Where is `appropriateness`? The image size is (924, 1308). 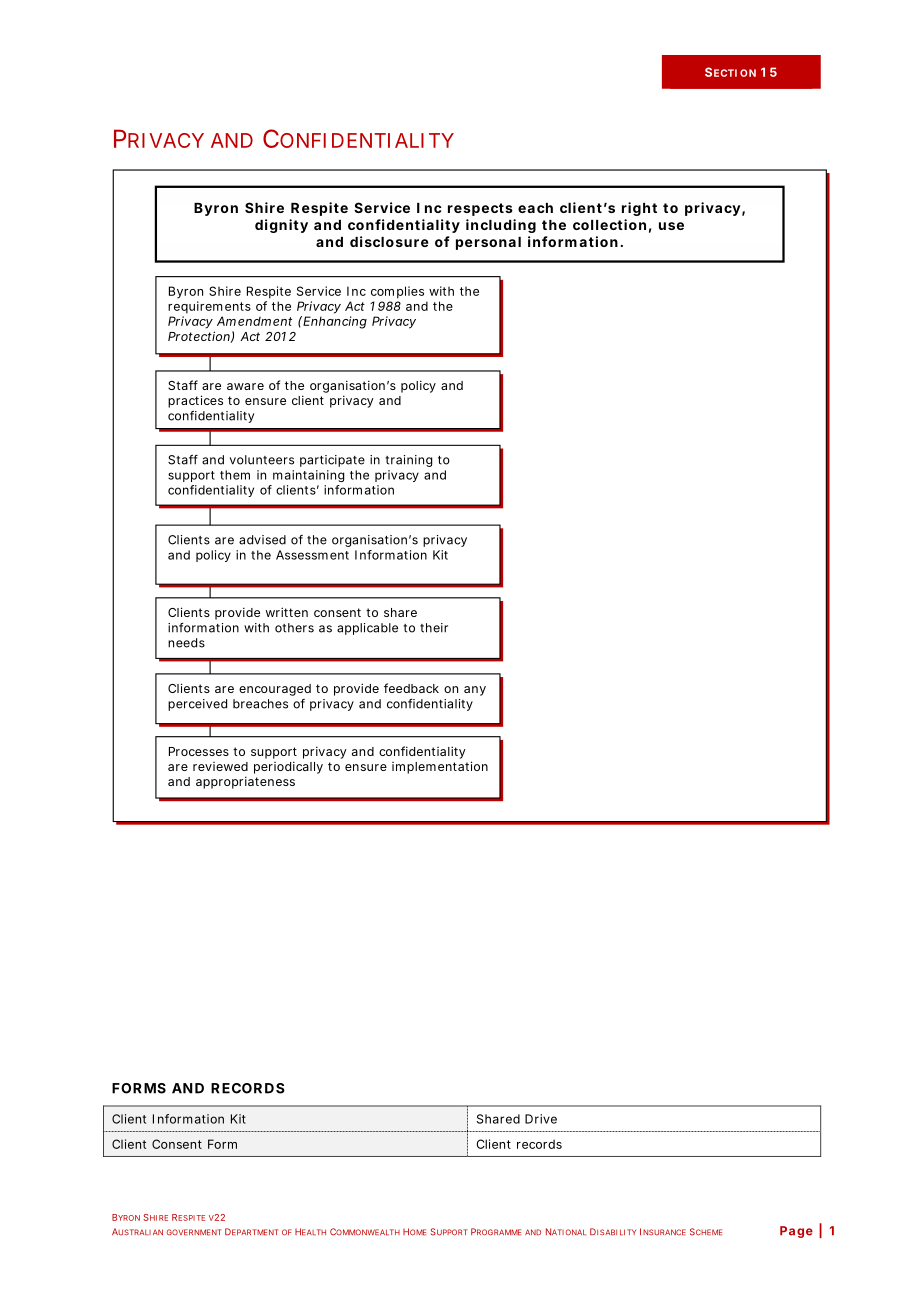
appropriateness is located at coordinates (245, 782).
